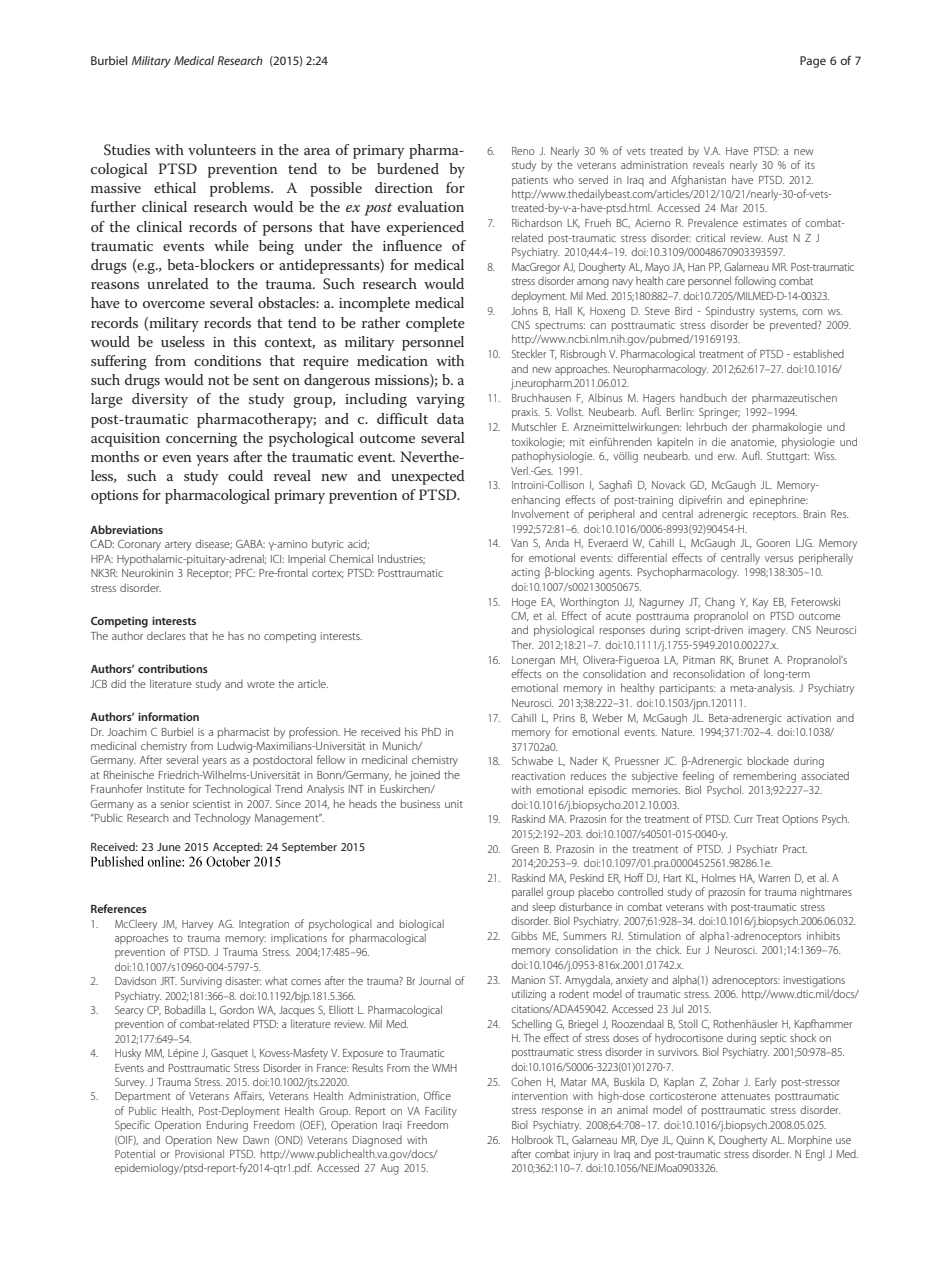 This screenshot has width=952, height=1270. Describe the element at coordinates (745, 1096) in the screenshot. I see `attenuates` at that location.
